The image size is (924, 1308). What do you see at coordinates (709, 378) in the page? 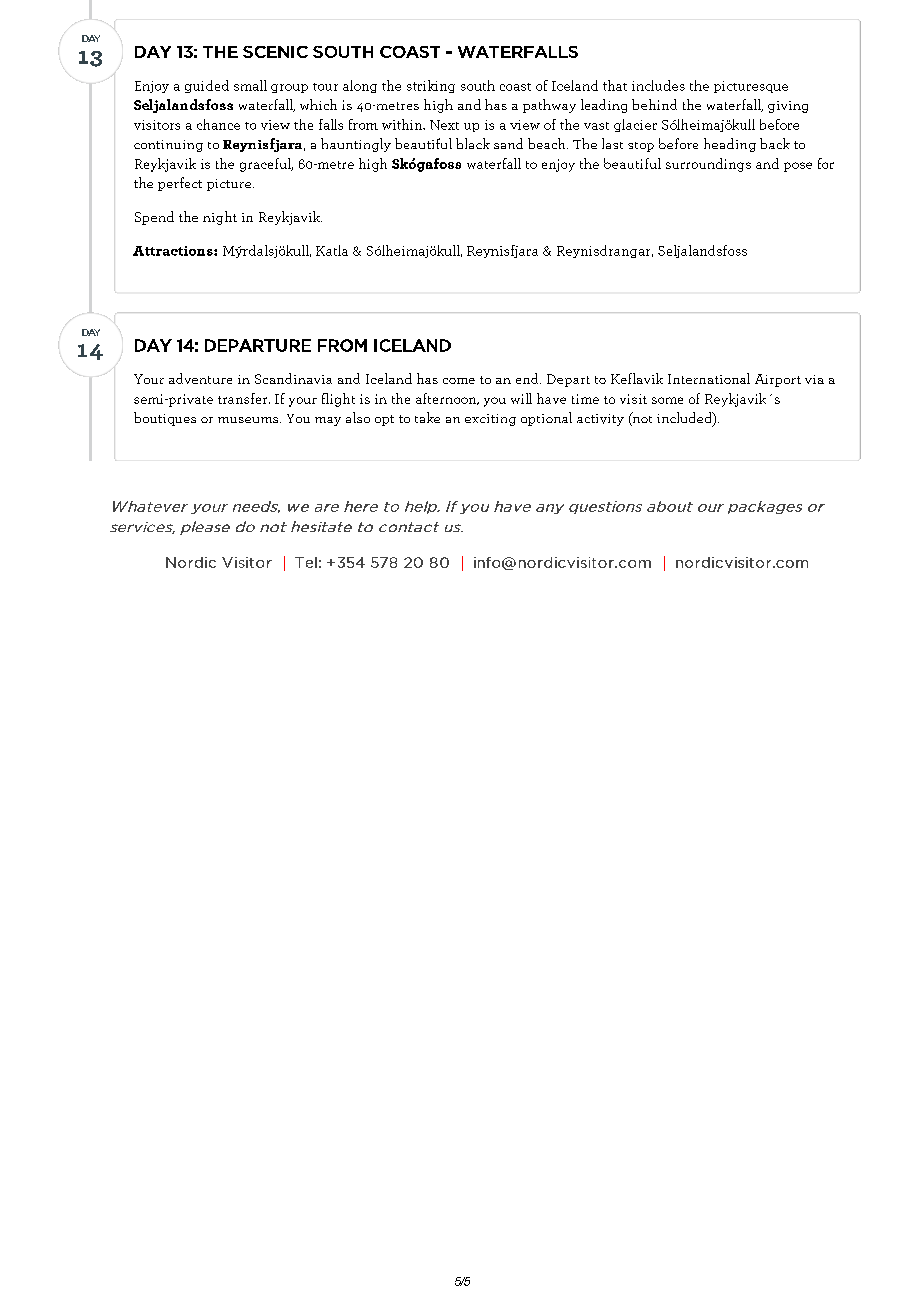
I see `International` at bounding box center [709, 378].
